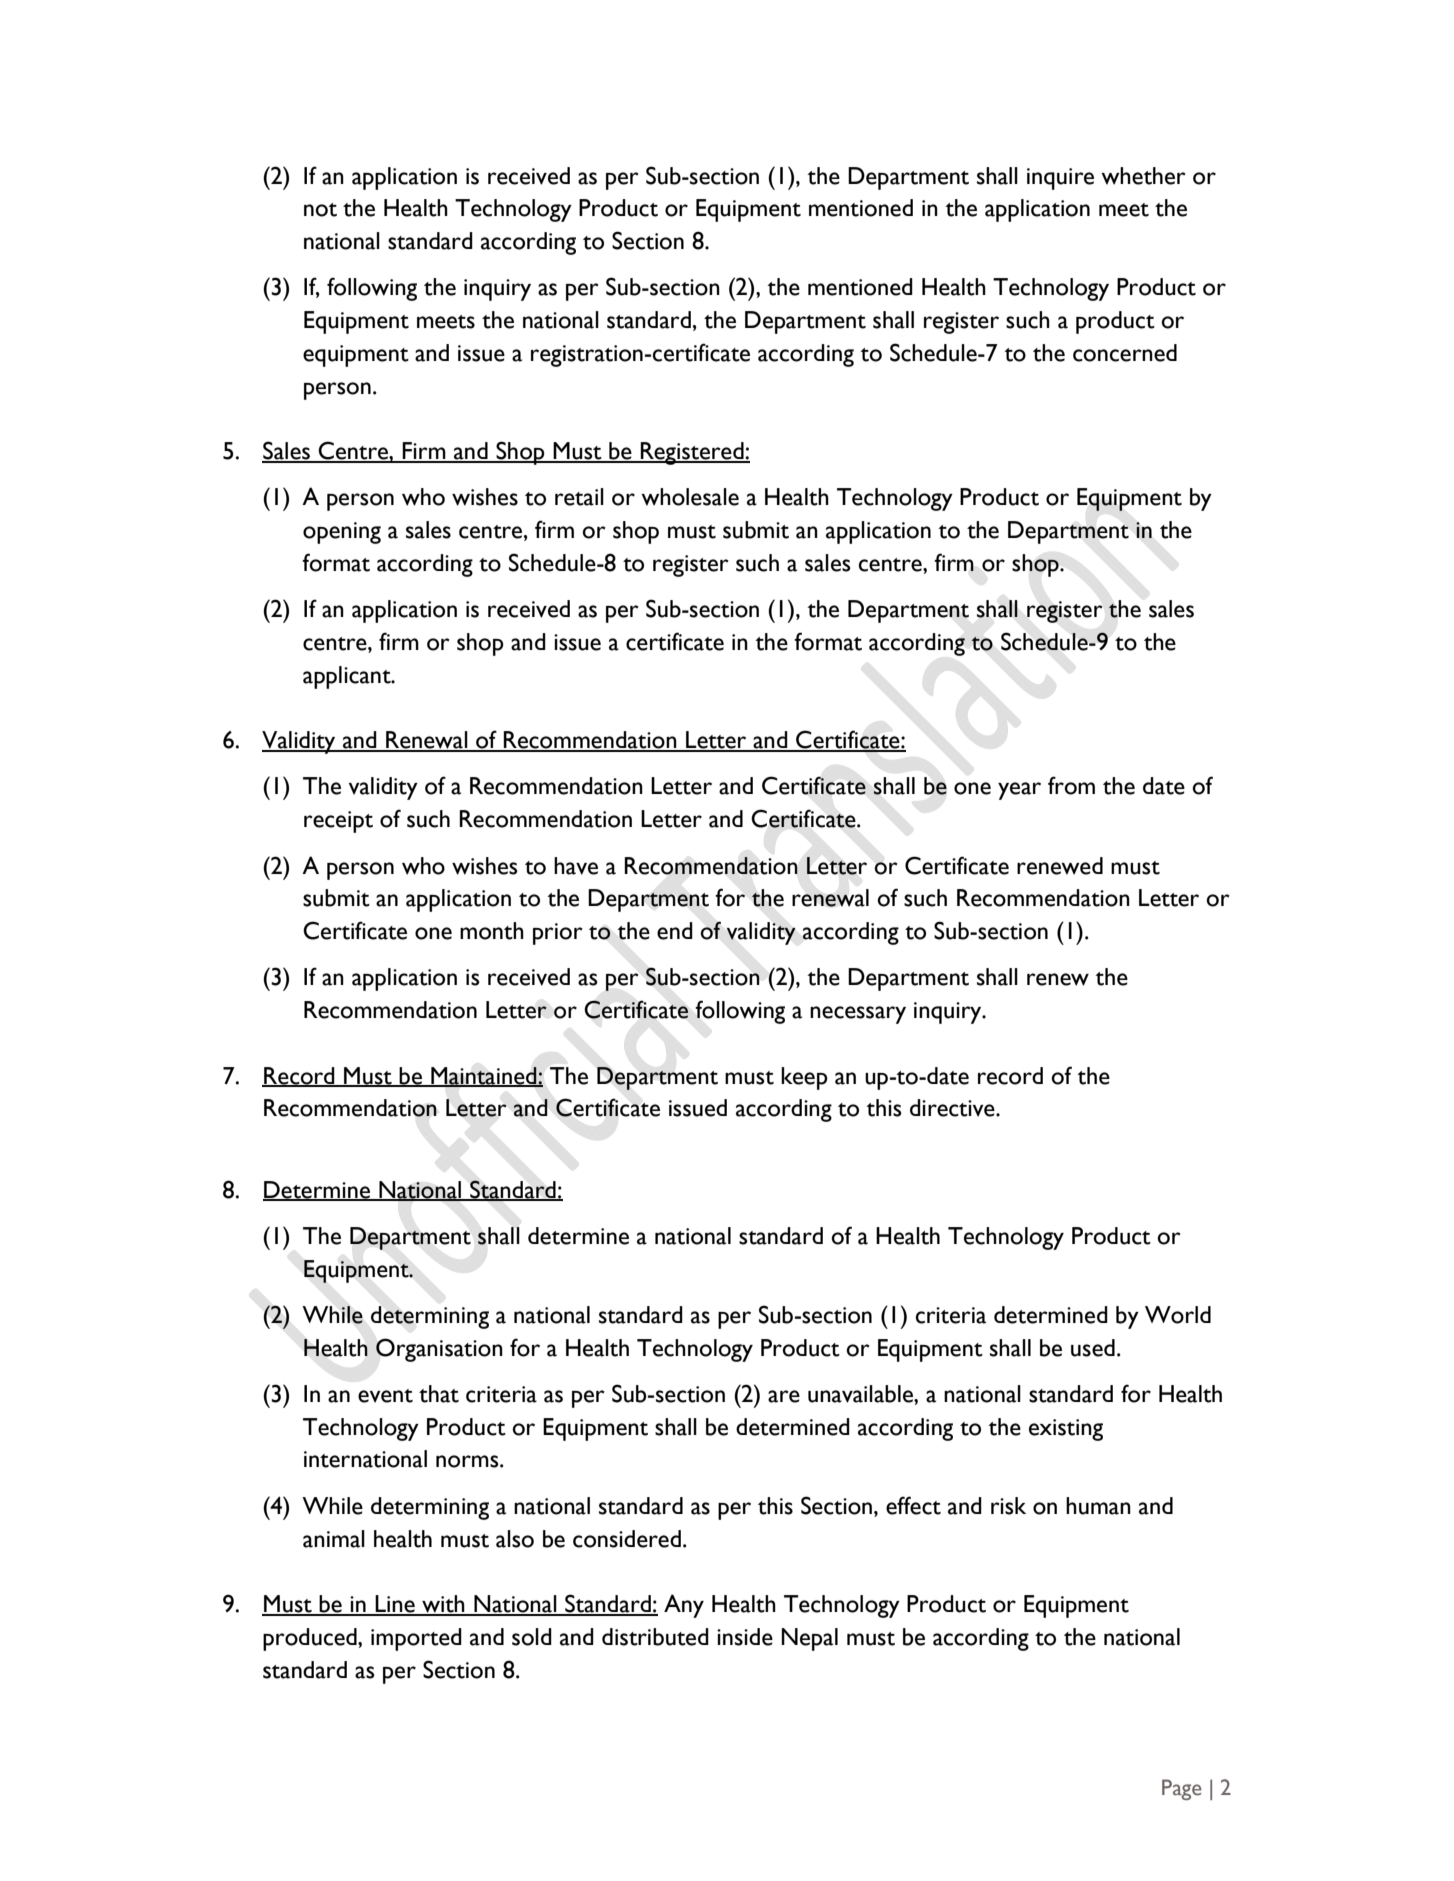 Image resolution: width=1454 pixels, height=1881 pixels. Describe the element at coordinates (745, 1637) in the screenshot. I see `inside` at that location.
